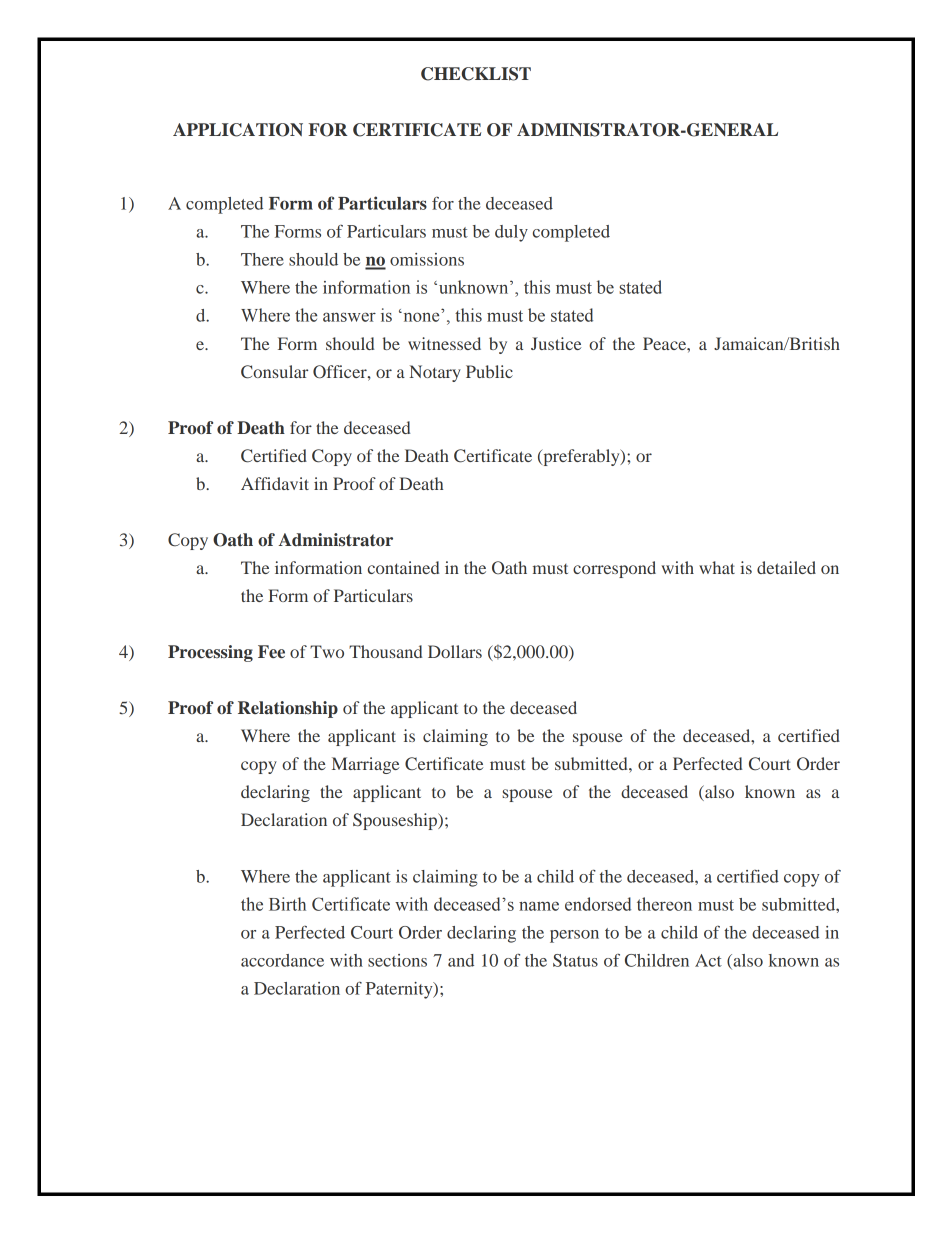 The width and height of the screenshot is (952, 1233). I want to click on duly, so click(511, 233).
